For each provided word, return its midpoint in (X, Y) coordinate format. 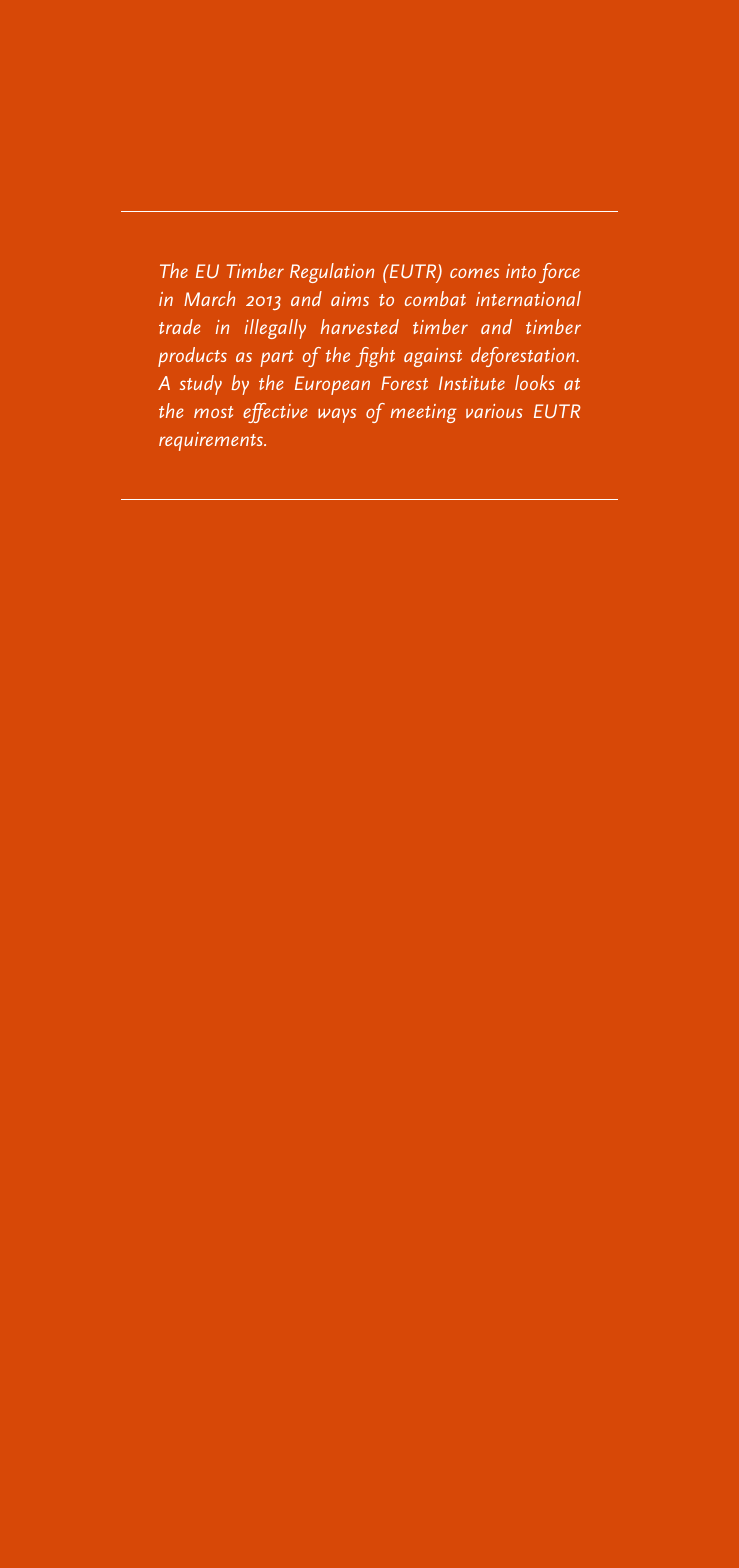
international (528, 298)
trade (180, 326)
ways (337, 415)
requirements (212, 441)
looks (535, 382)
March (209, 298)
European (332, 385)
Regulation (332, 273)
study (201, 385)
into (521, 271)
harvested (360, 326)
